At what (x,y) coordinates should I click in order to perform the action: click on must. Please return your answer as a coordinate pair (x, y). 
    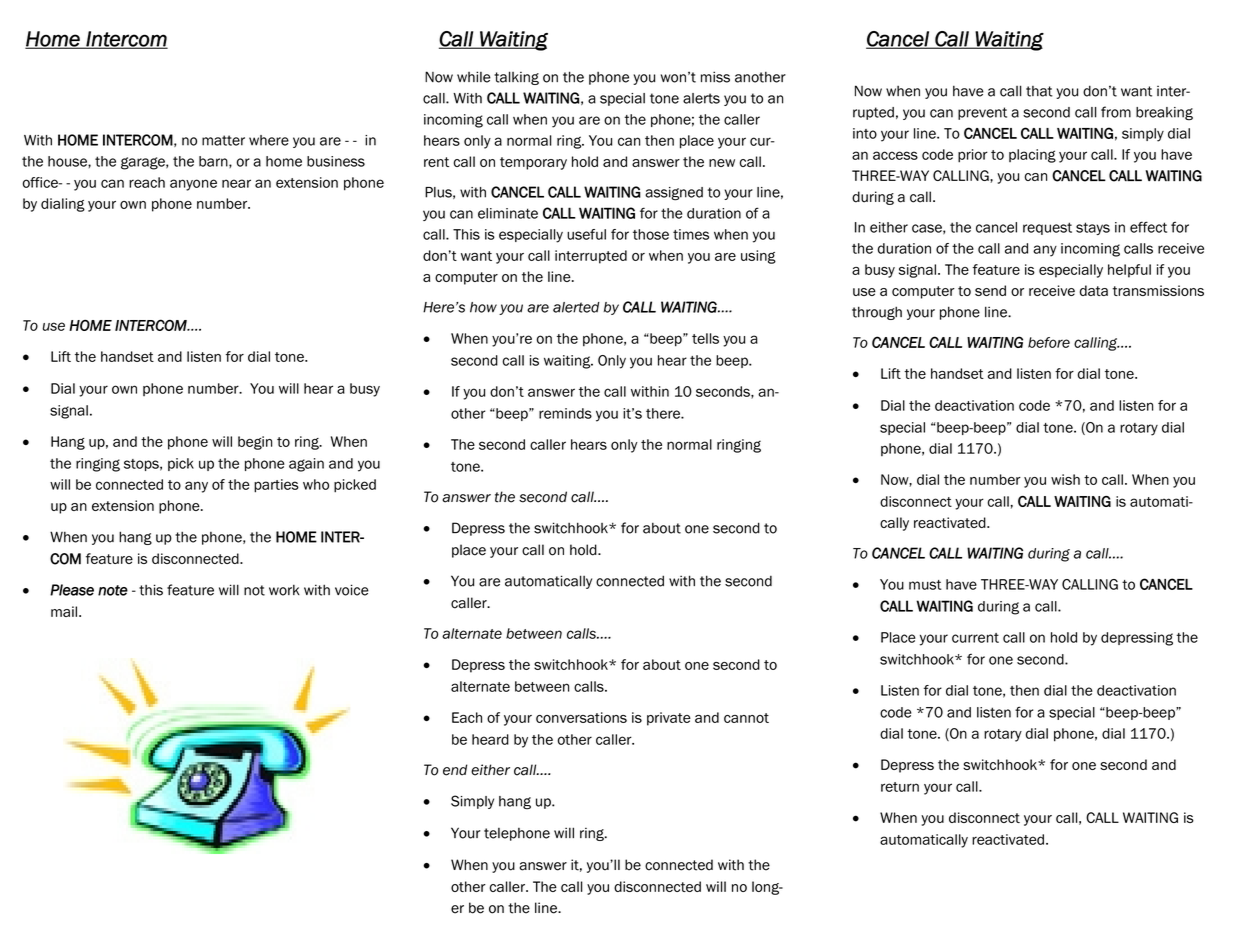
    Looking at the image, I should click on (925, 585).
